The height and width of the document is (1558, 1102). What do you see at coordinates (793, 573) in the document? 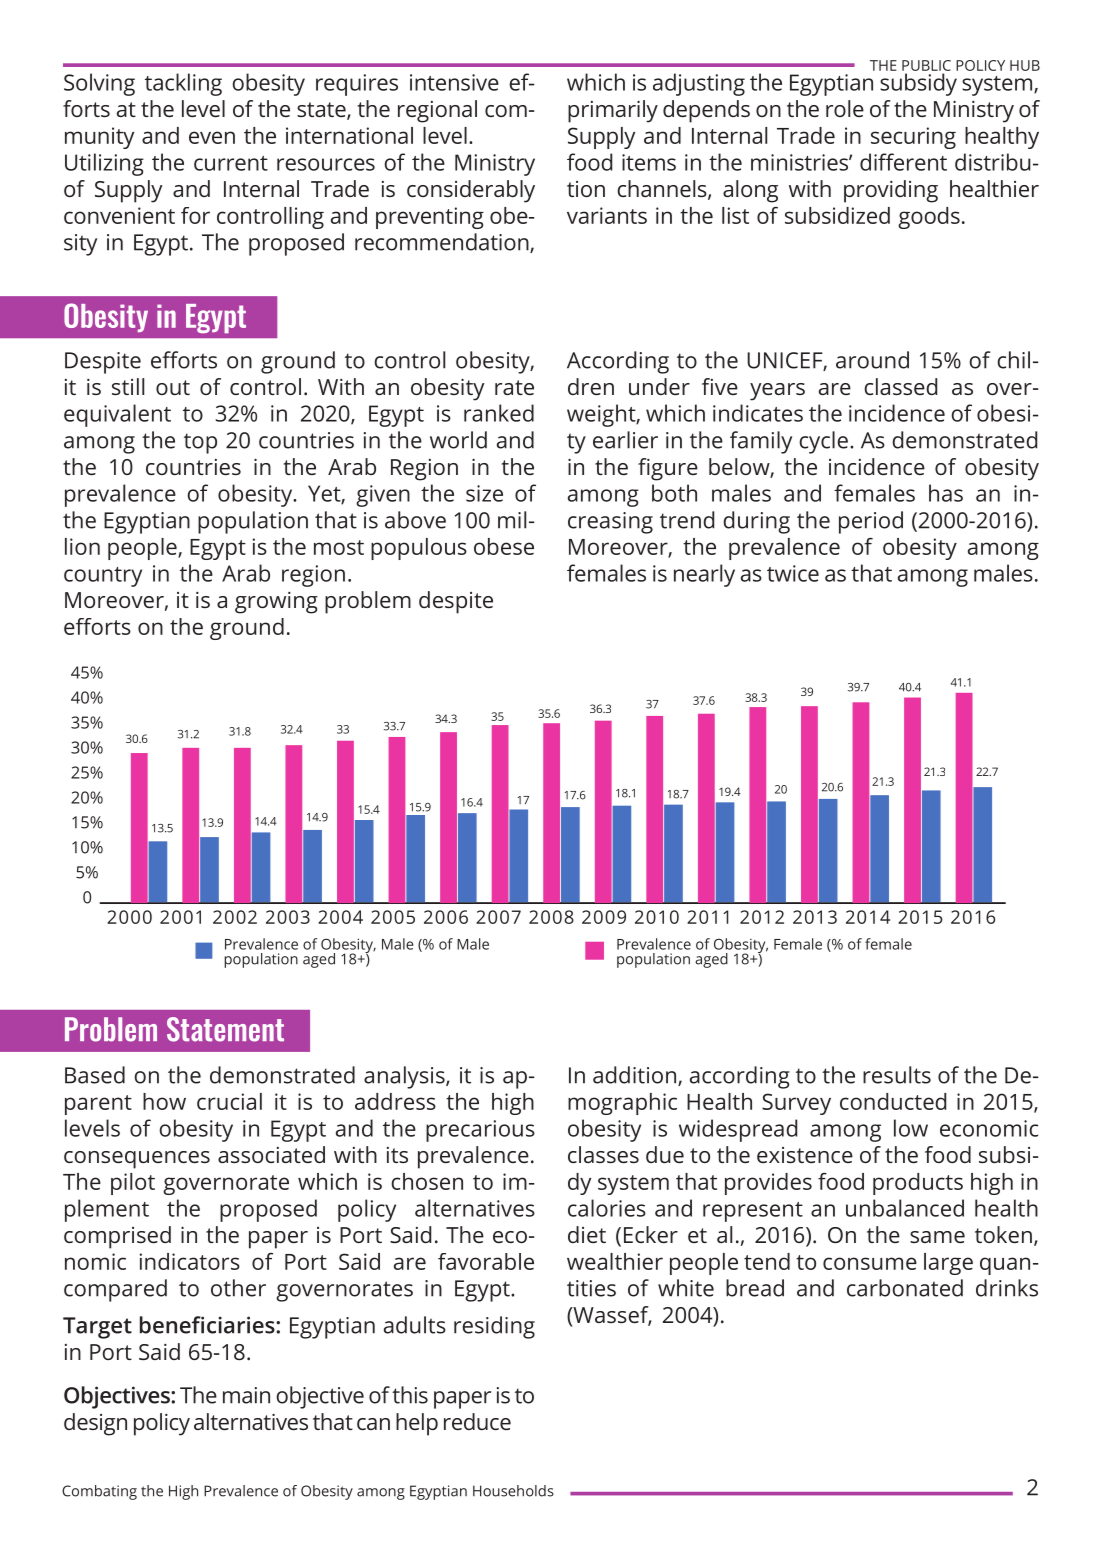
I see `twice` at bounding box center [793, 573].
